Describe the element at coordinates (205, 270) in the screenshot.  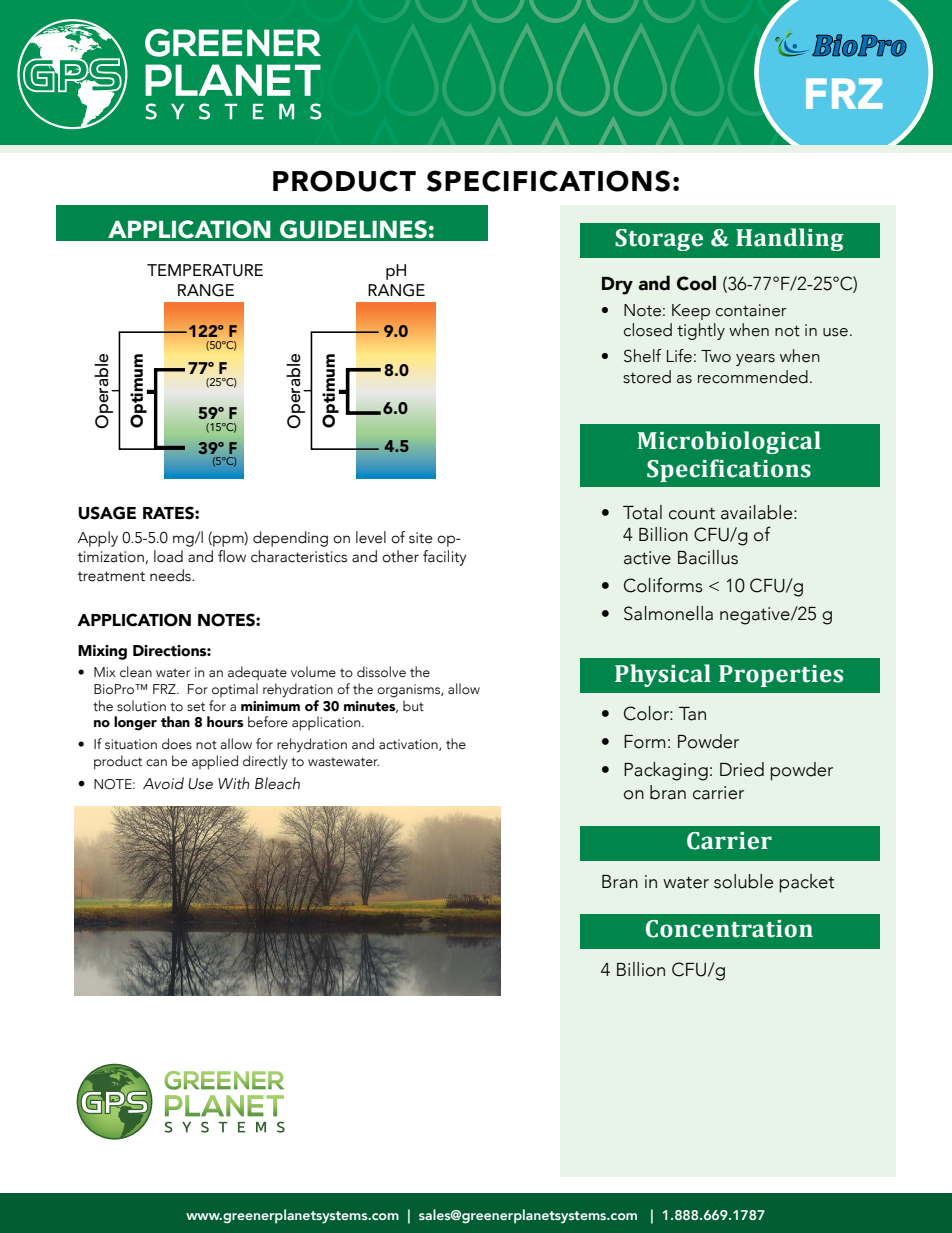
I see `TEMPERATURE` at that location.
